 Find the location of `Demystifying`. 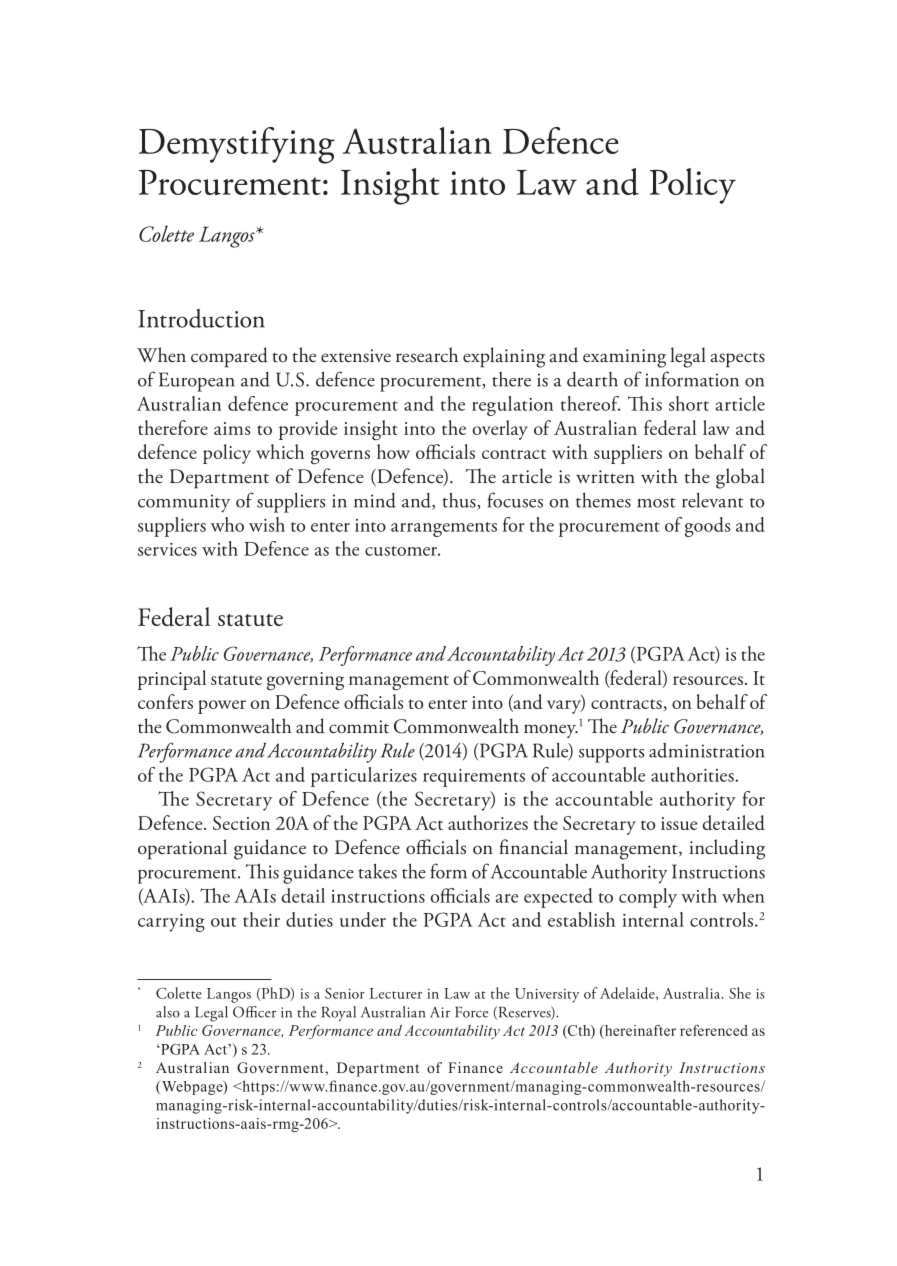

Demystifying is located at coordinates (237, 145).
